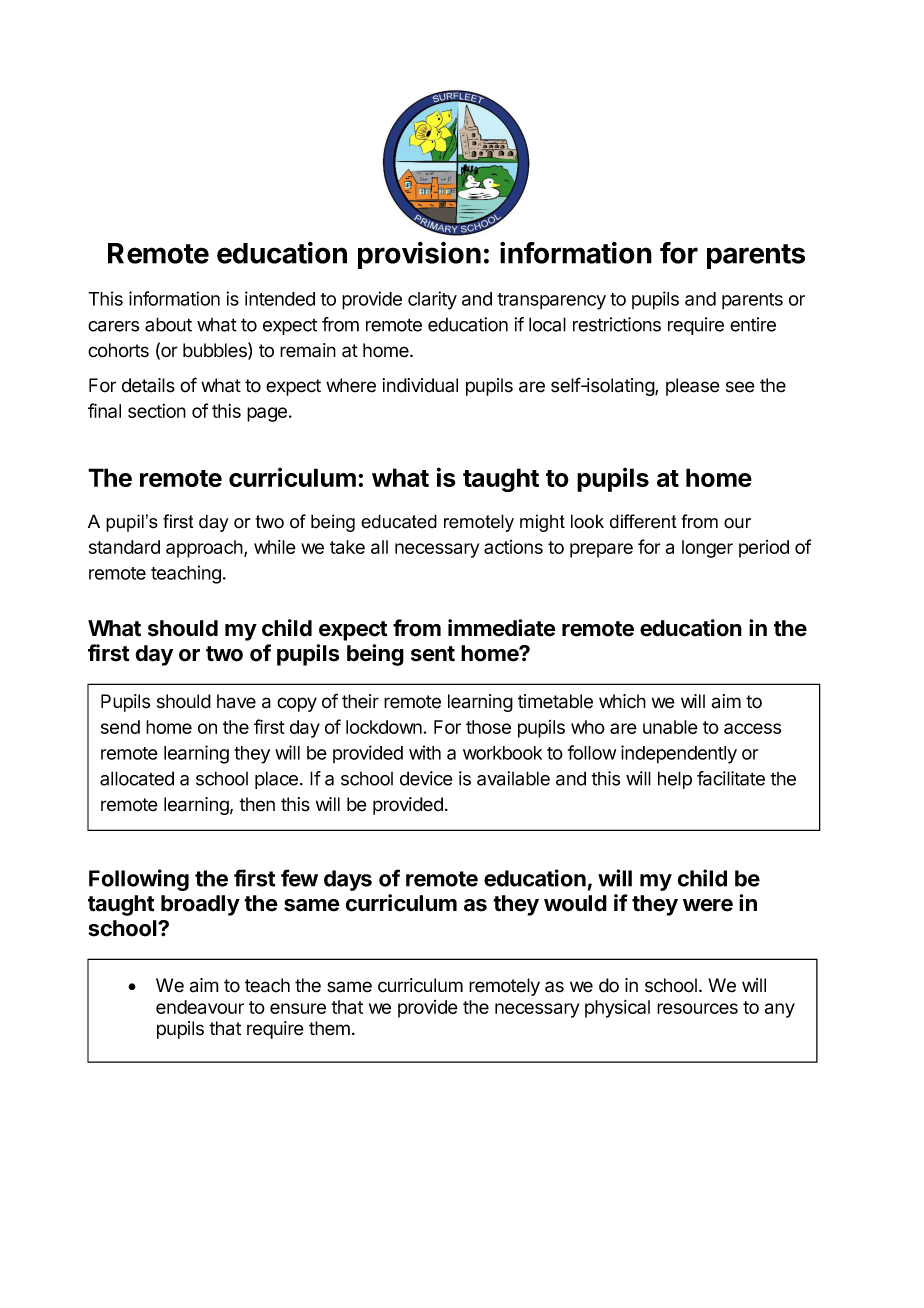  What do you see at coordinates (707, 549) in the image?
I see `longer` at bounding box center [707, 549].
